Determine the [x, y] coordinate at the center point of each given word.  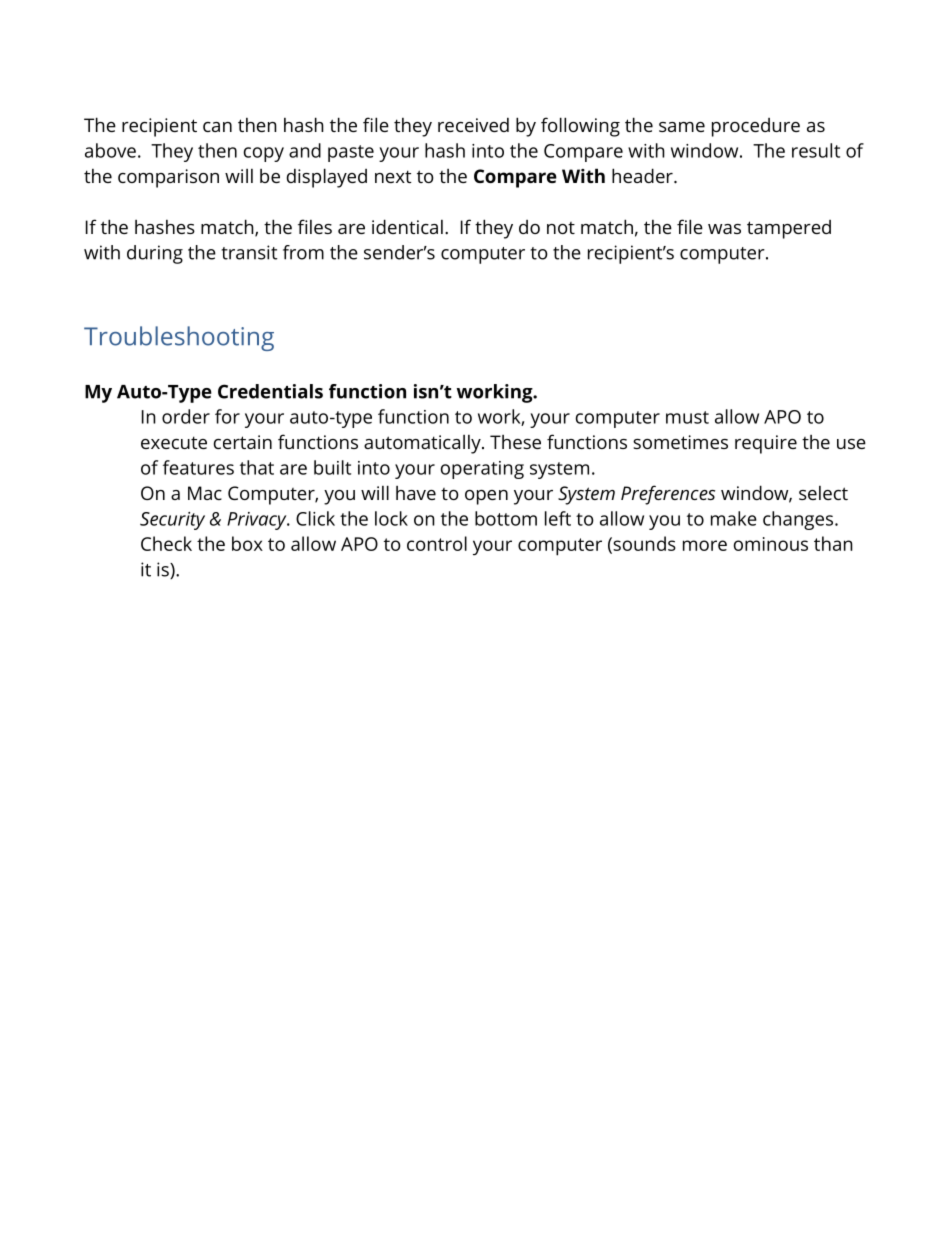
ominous [771, 544]
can [217, 127]
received [473, 125]
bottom [506, 518]
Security [172, 521]
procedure [756, 127]
